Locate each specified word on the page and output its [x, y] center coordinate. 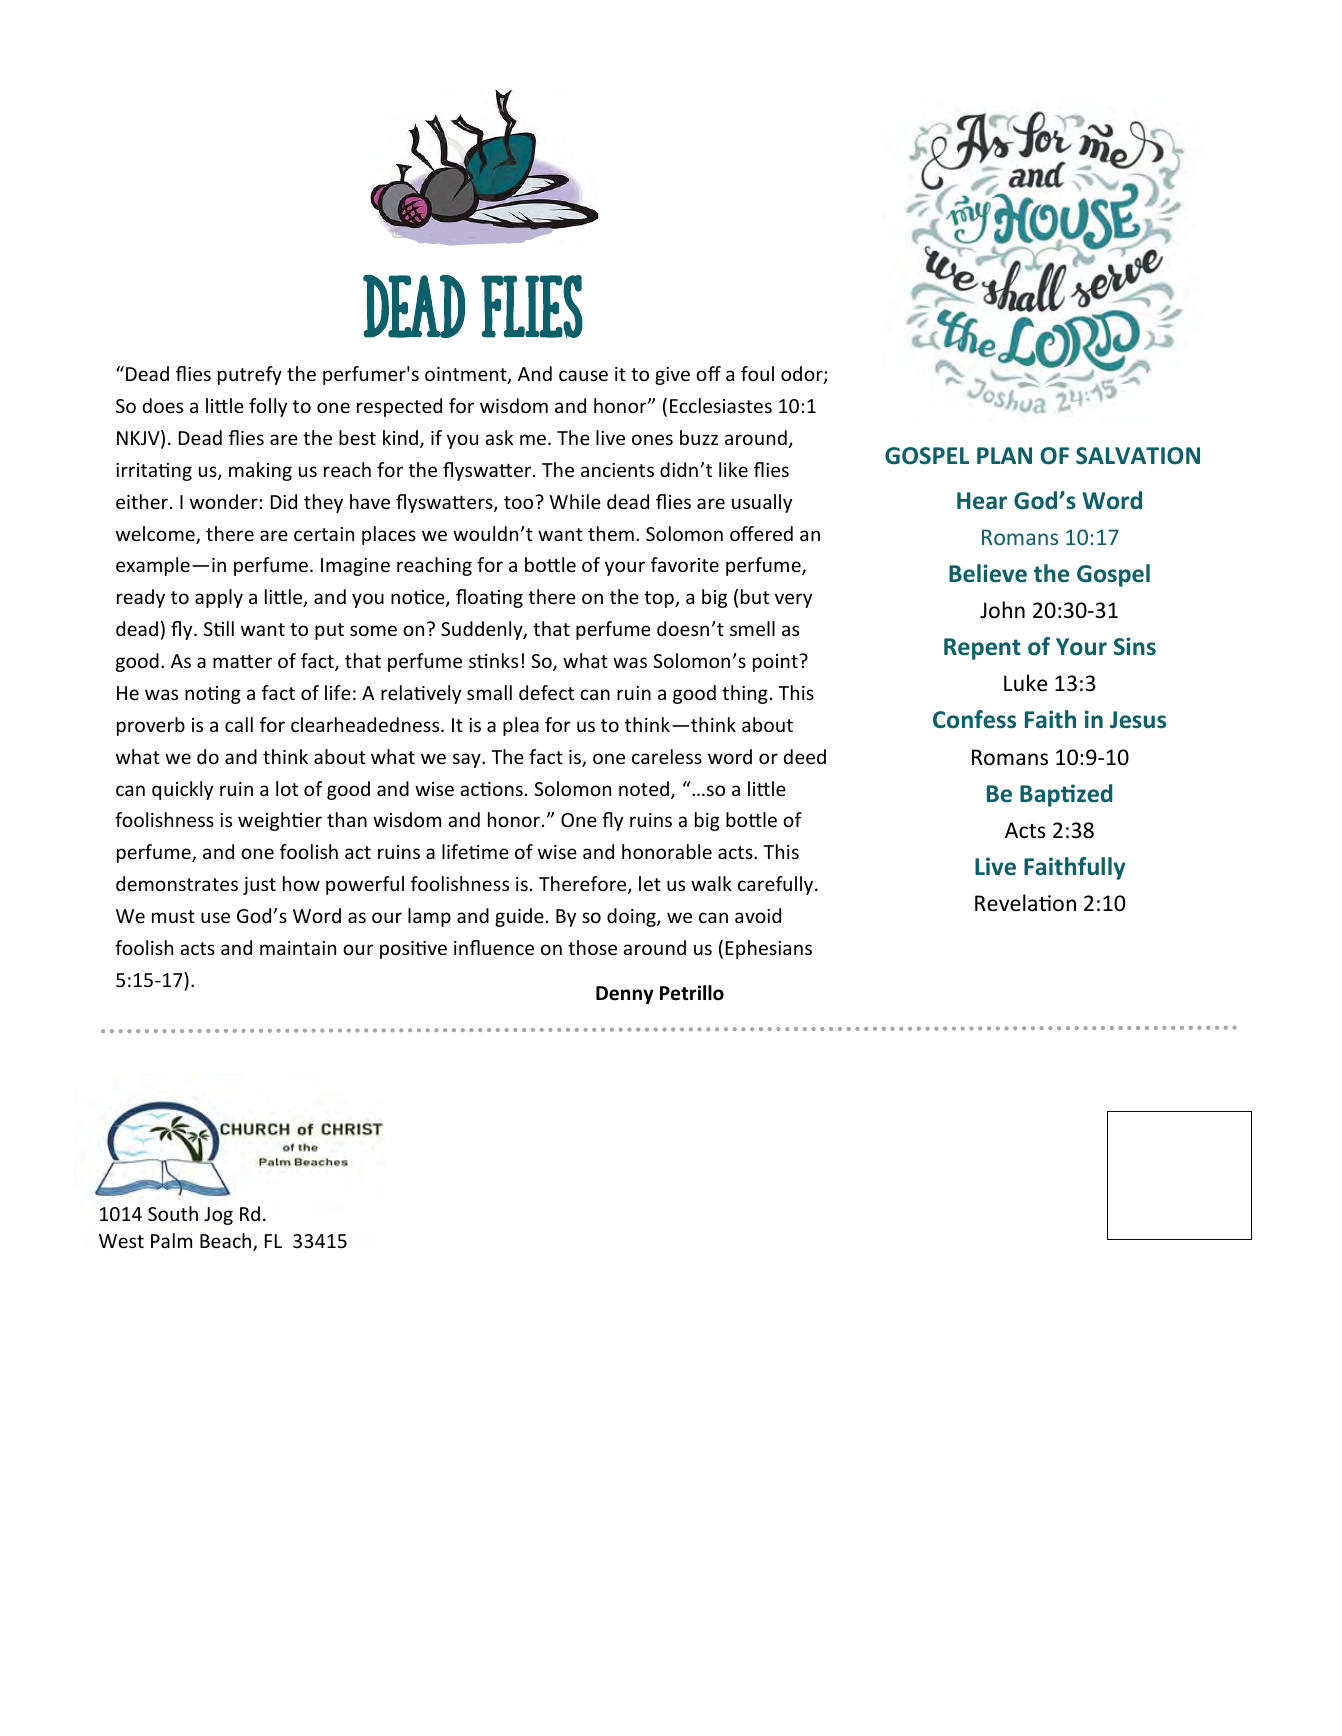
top [660, 599]
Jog [218, 1216]
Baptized [1066, 795]
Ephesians [769, 949]
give [672, 376]
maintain [298, 948]
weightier [280, 821]
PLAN [1004, 455]
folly [268, 407]
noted [644, 788]
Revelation [1025, 903]
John [1002, 610]
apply [219, 598]
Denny [625, 995]
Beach [227, 1242]
